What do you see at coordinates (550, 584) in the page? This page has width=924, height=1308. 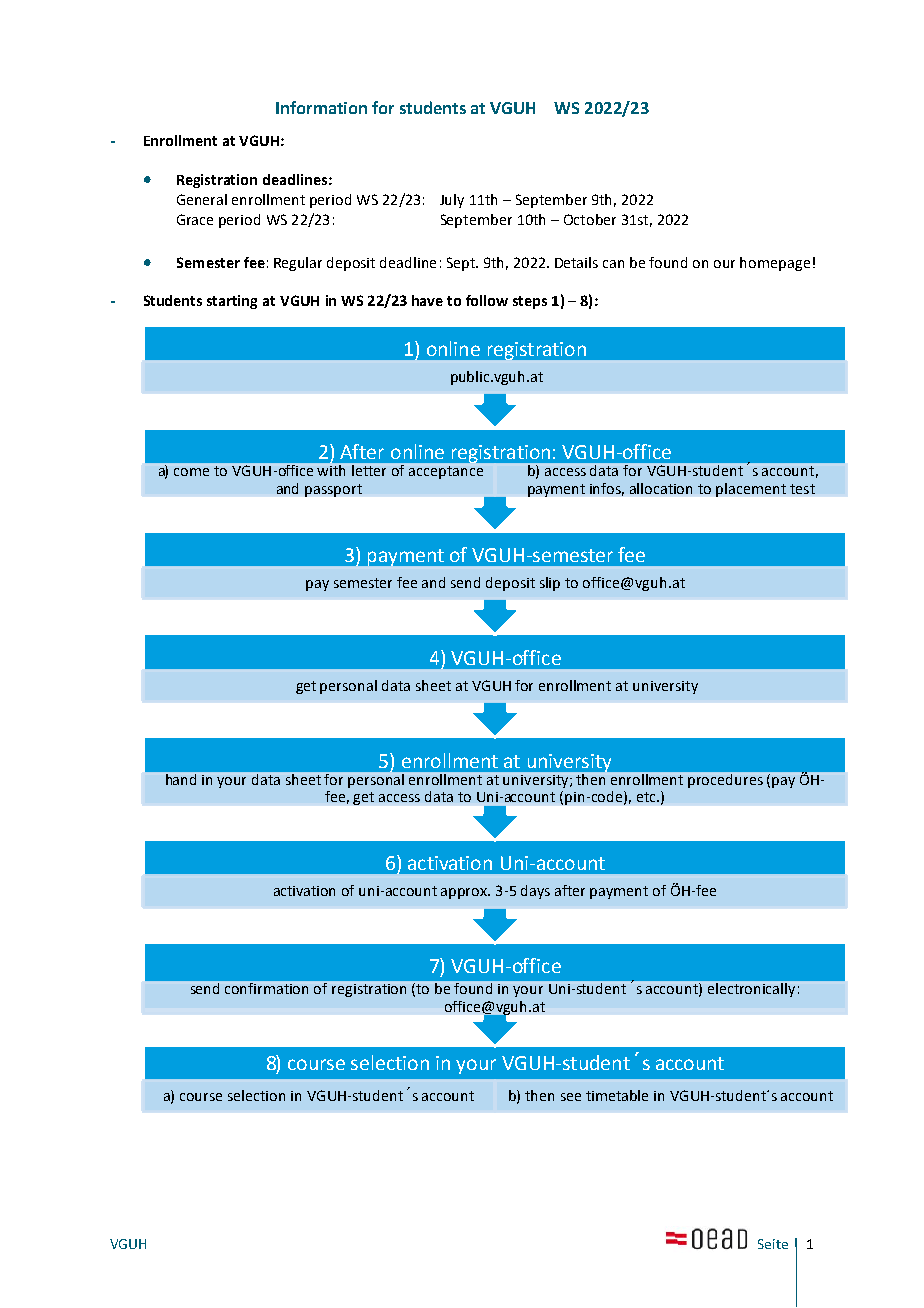 I see `slip` at bounding box center [550, 584].
